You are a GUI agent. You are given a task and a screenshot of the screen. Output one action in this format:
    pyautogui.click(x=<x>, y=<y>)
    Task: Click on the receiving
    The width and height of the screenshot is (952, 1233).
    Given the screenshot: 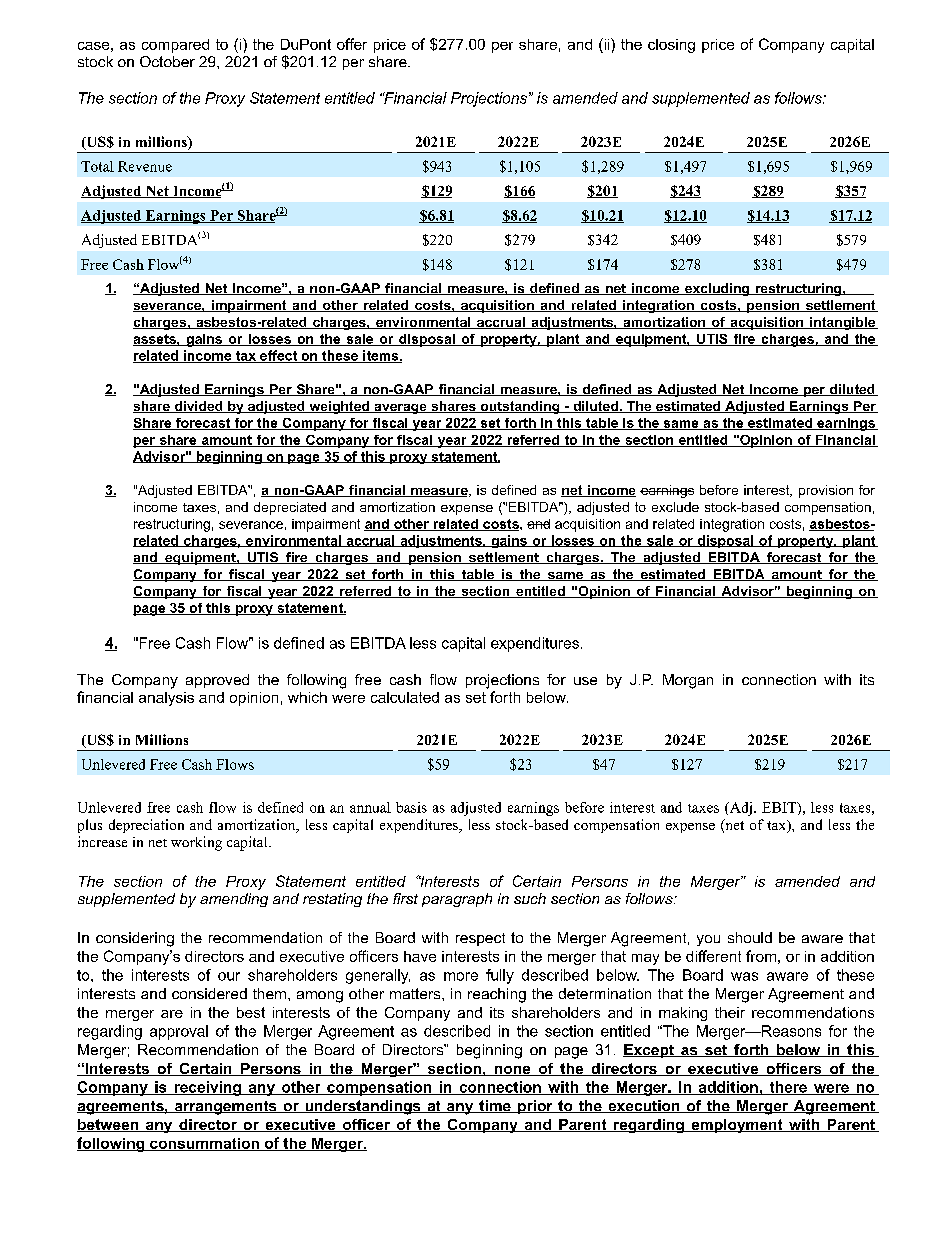 What is the action you would take?
    pyautogui.click(x=207, y=1088)
